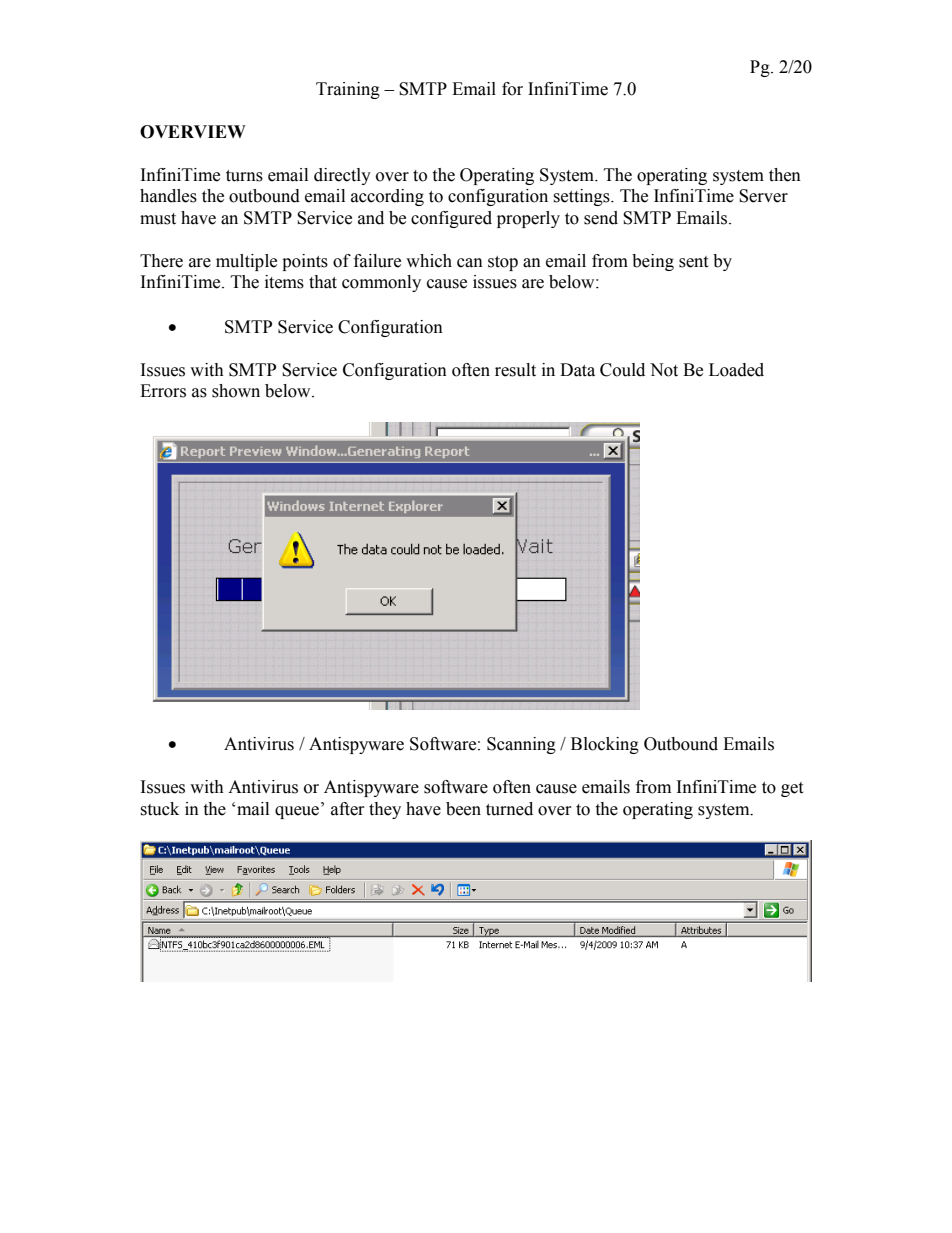  What do you see at coordinates (515, 370) in the screenshot?
I see `result` at bounding box center [515, 370].
